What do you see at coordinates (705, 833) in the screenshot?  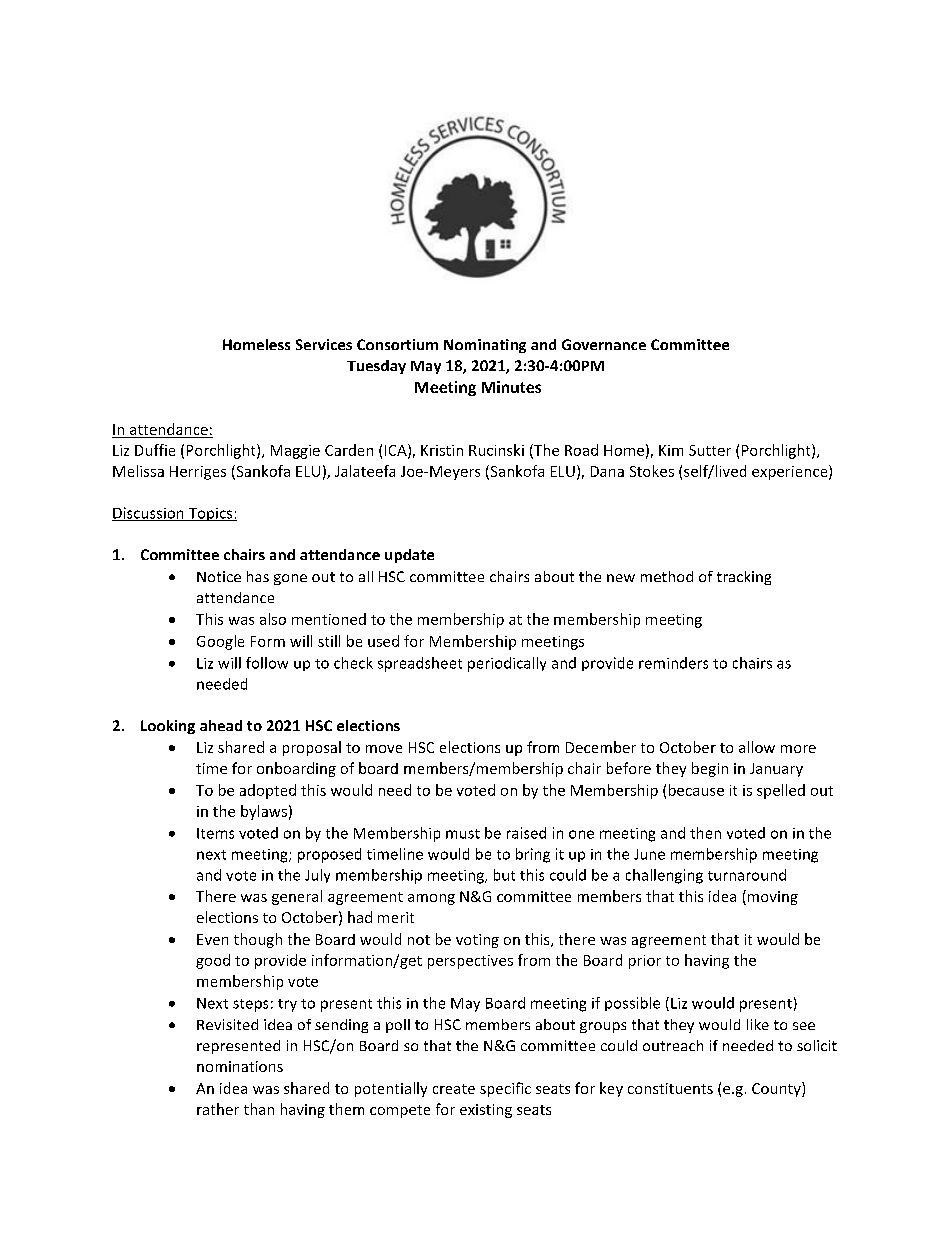 I see `then` at bounding box center [705, 833].
